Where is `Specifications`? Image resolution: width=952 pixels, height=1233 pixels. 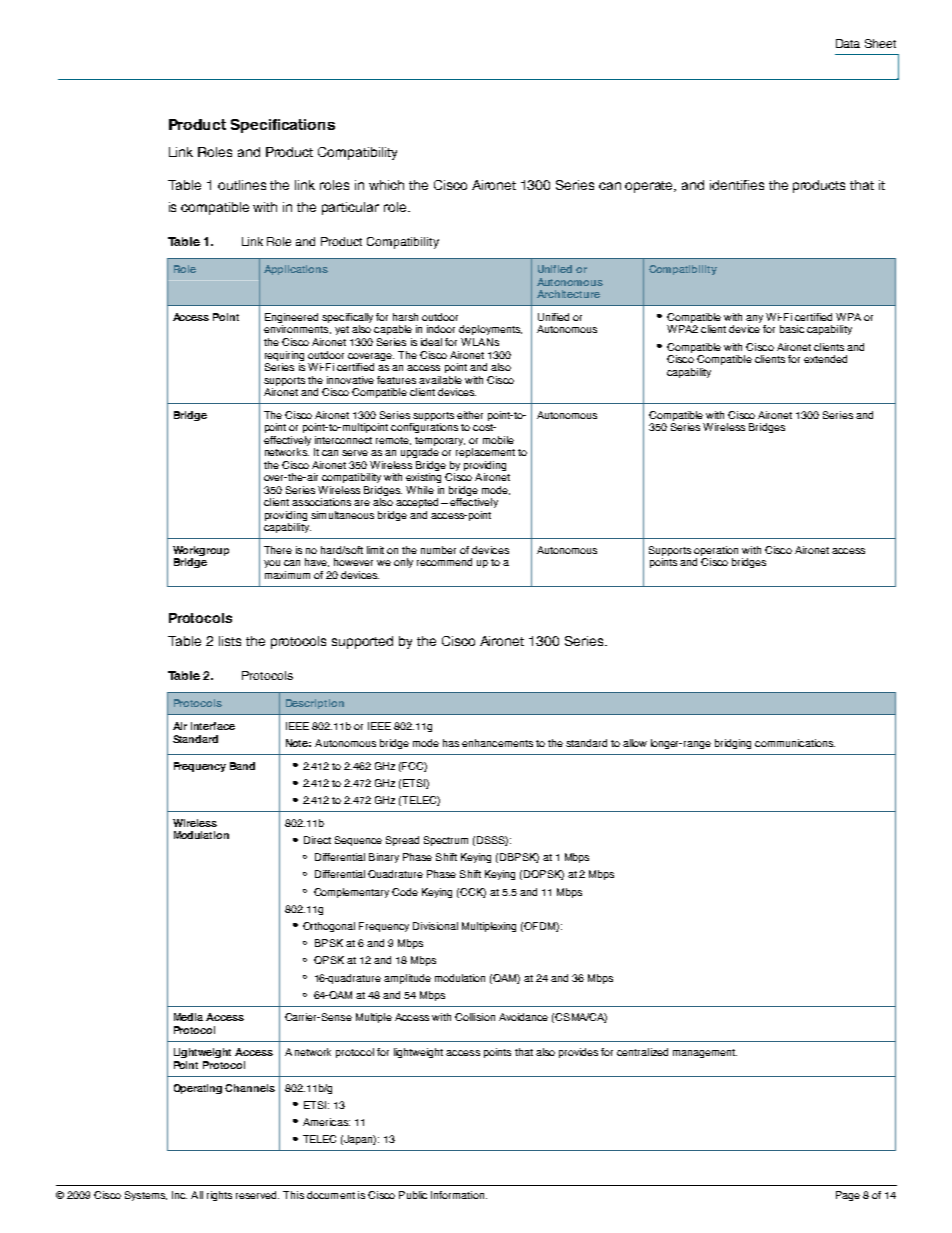 Specifications is located at coordinates (283, 126).
